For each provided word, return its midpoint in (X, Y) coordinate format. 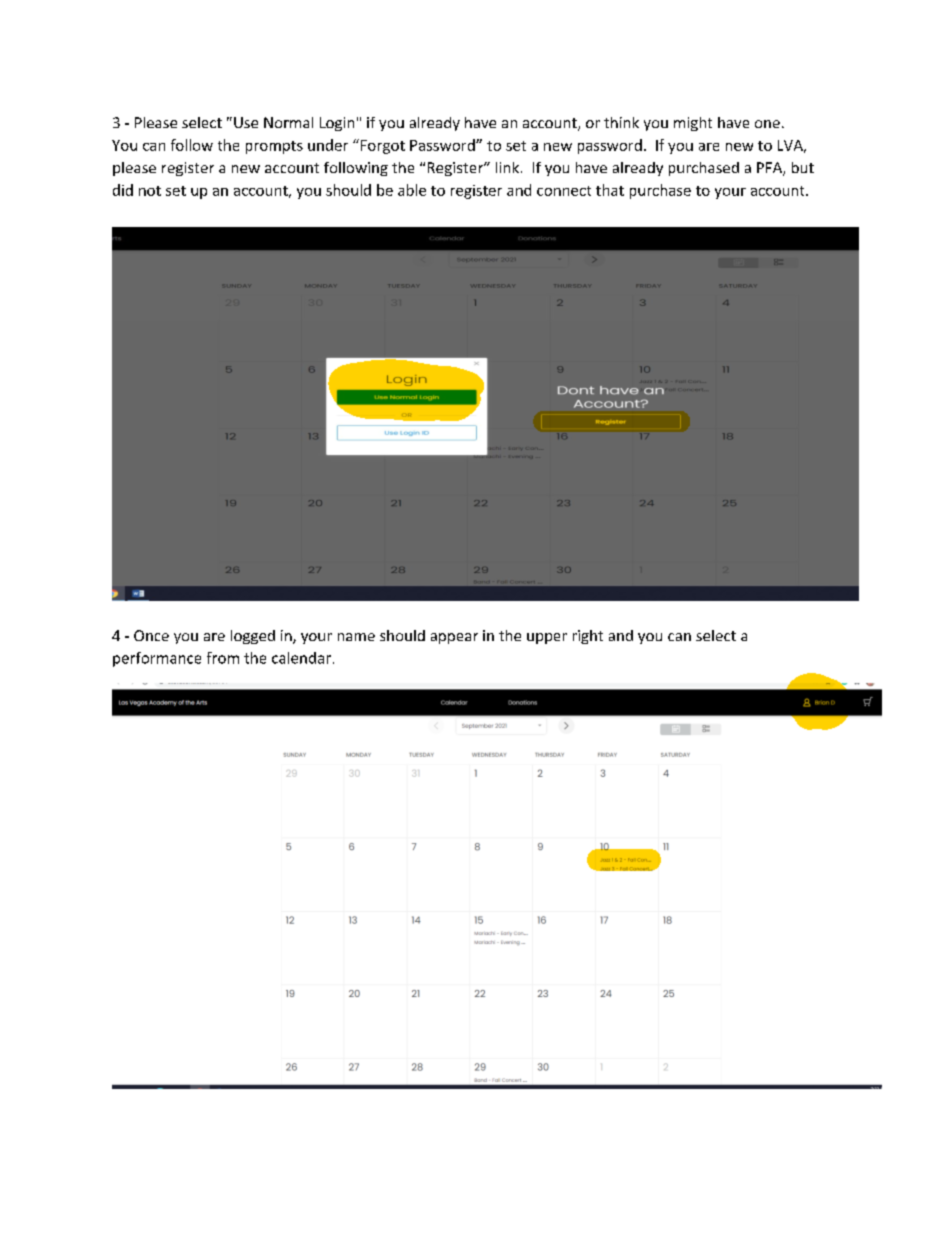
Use (246, 122)
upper (547, 638)
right (588, 637)
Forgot (381, 146)
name (356, 637)
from (223, 658)
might (693, 124)
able (412, 190)
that (610, 190)
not (150, 191)
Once (151, 635)
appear (454, 638)
